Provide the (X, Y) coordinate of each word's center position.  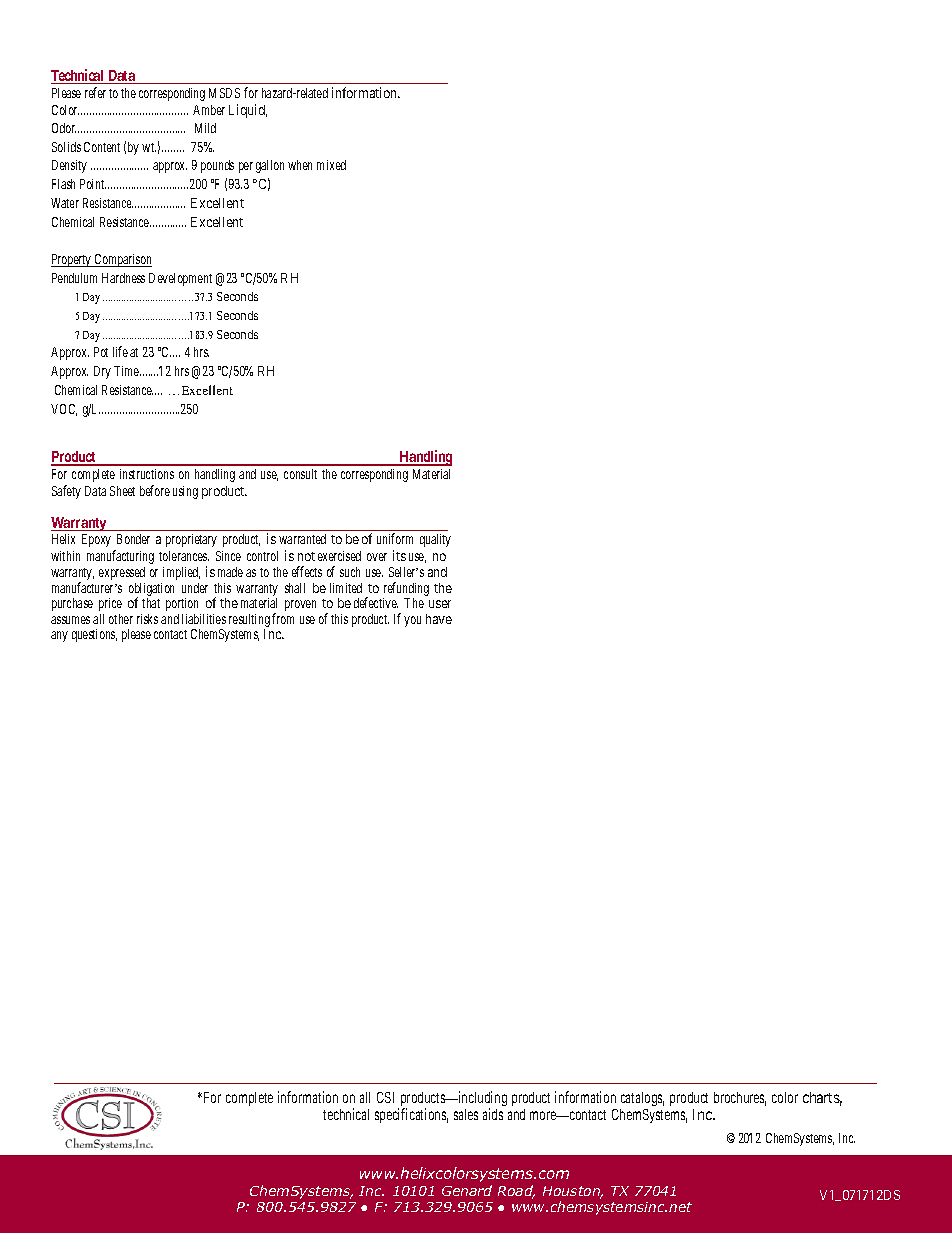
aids (493, 1114)
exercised (339, 556)
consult (300, 474)
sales (466, 1114)
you (412, 621)
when (300, 165)
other (121, 619)
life (120, 351)
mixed (331, 165)
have (439, 619)
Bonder (133, 539)
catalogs (642, 1099)
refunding (406, 590)
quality (435, 540)
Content (102, 147)
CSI (385, 1097)
